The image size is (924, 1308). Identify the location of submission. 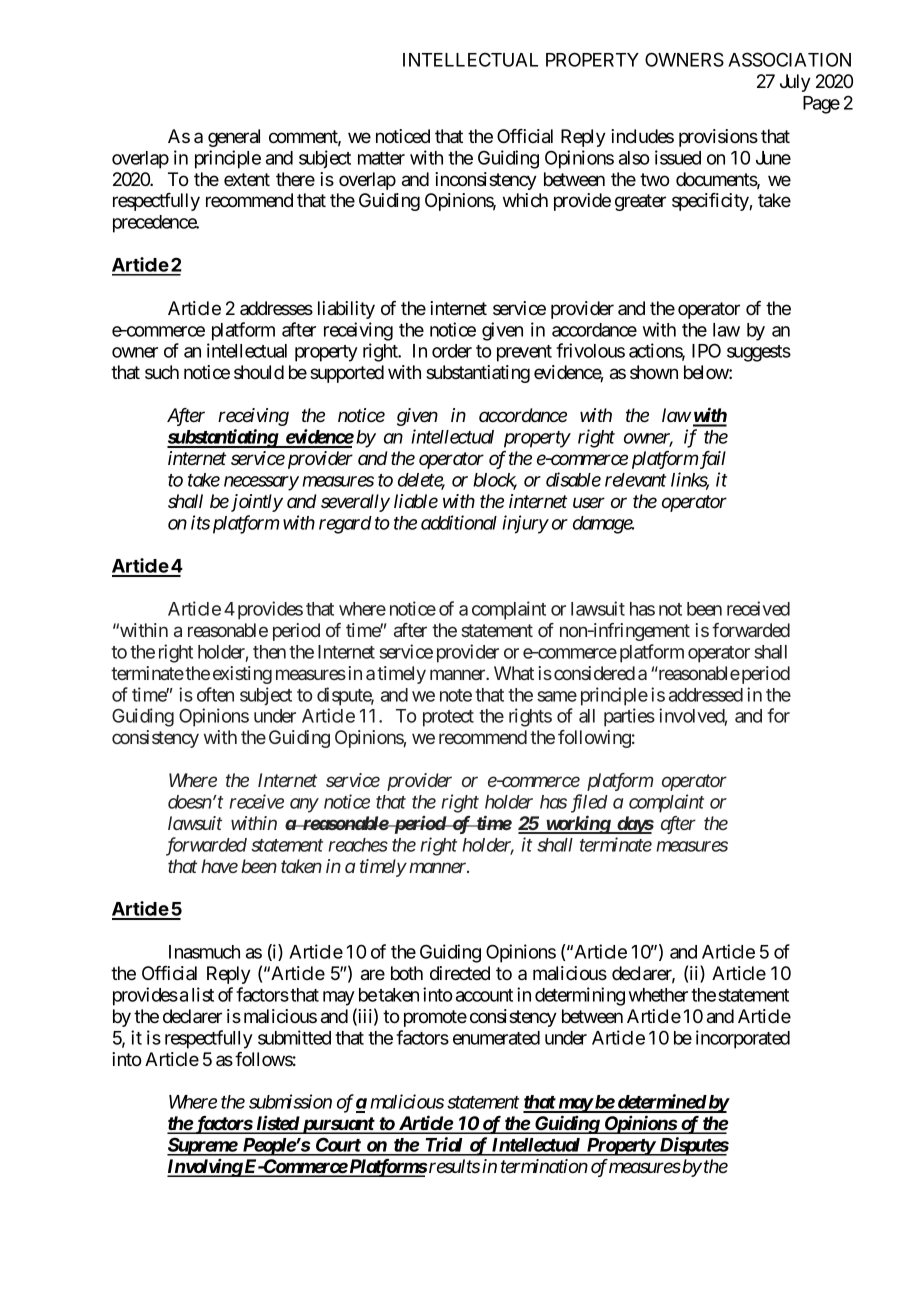
(290, 1101).
